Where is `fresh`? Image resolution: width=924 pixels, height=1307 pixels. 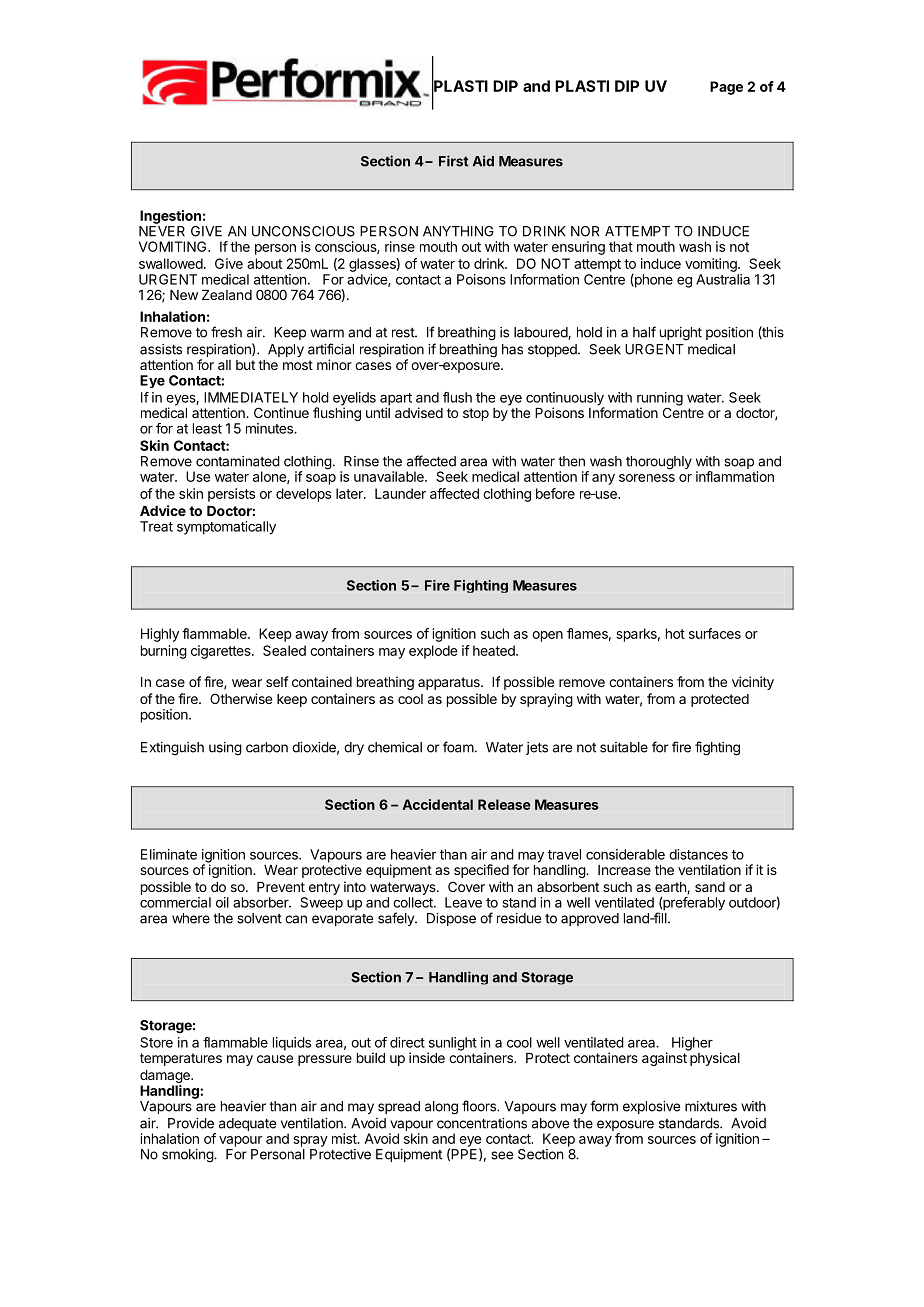 fresh is located at coordinates (226, 332).
